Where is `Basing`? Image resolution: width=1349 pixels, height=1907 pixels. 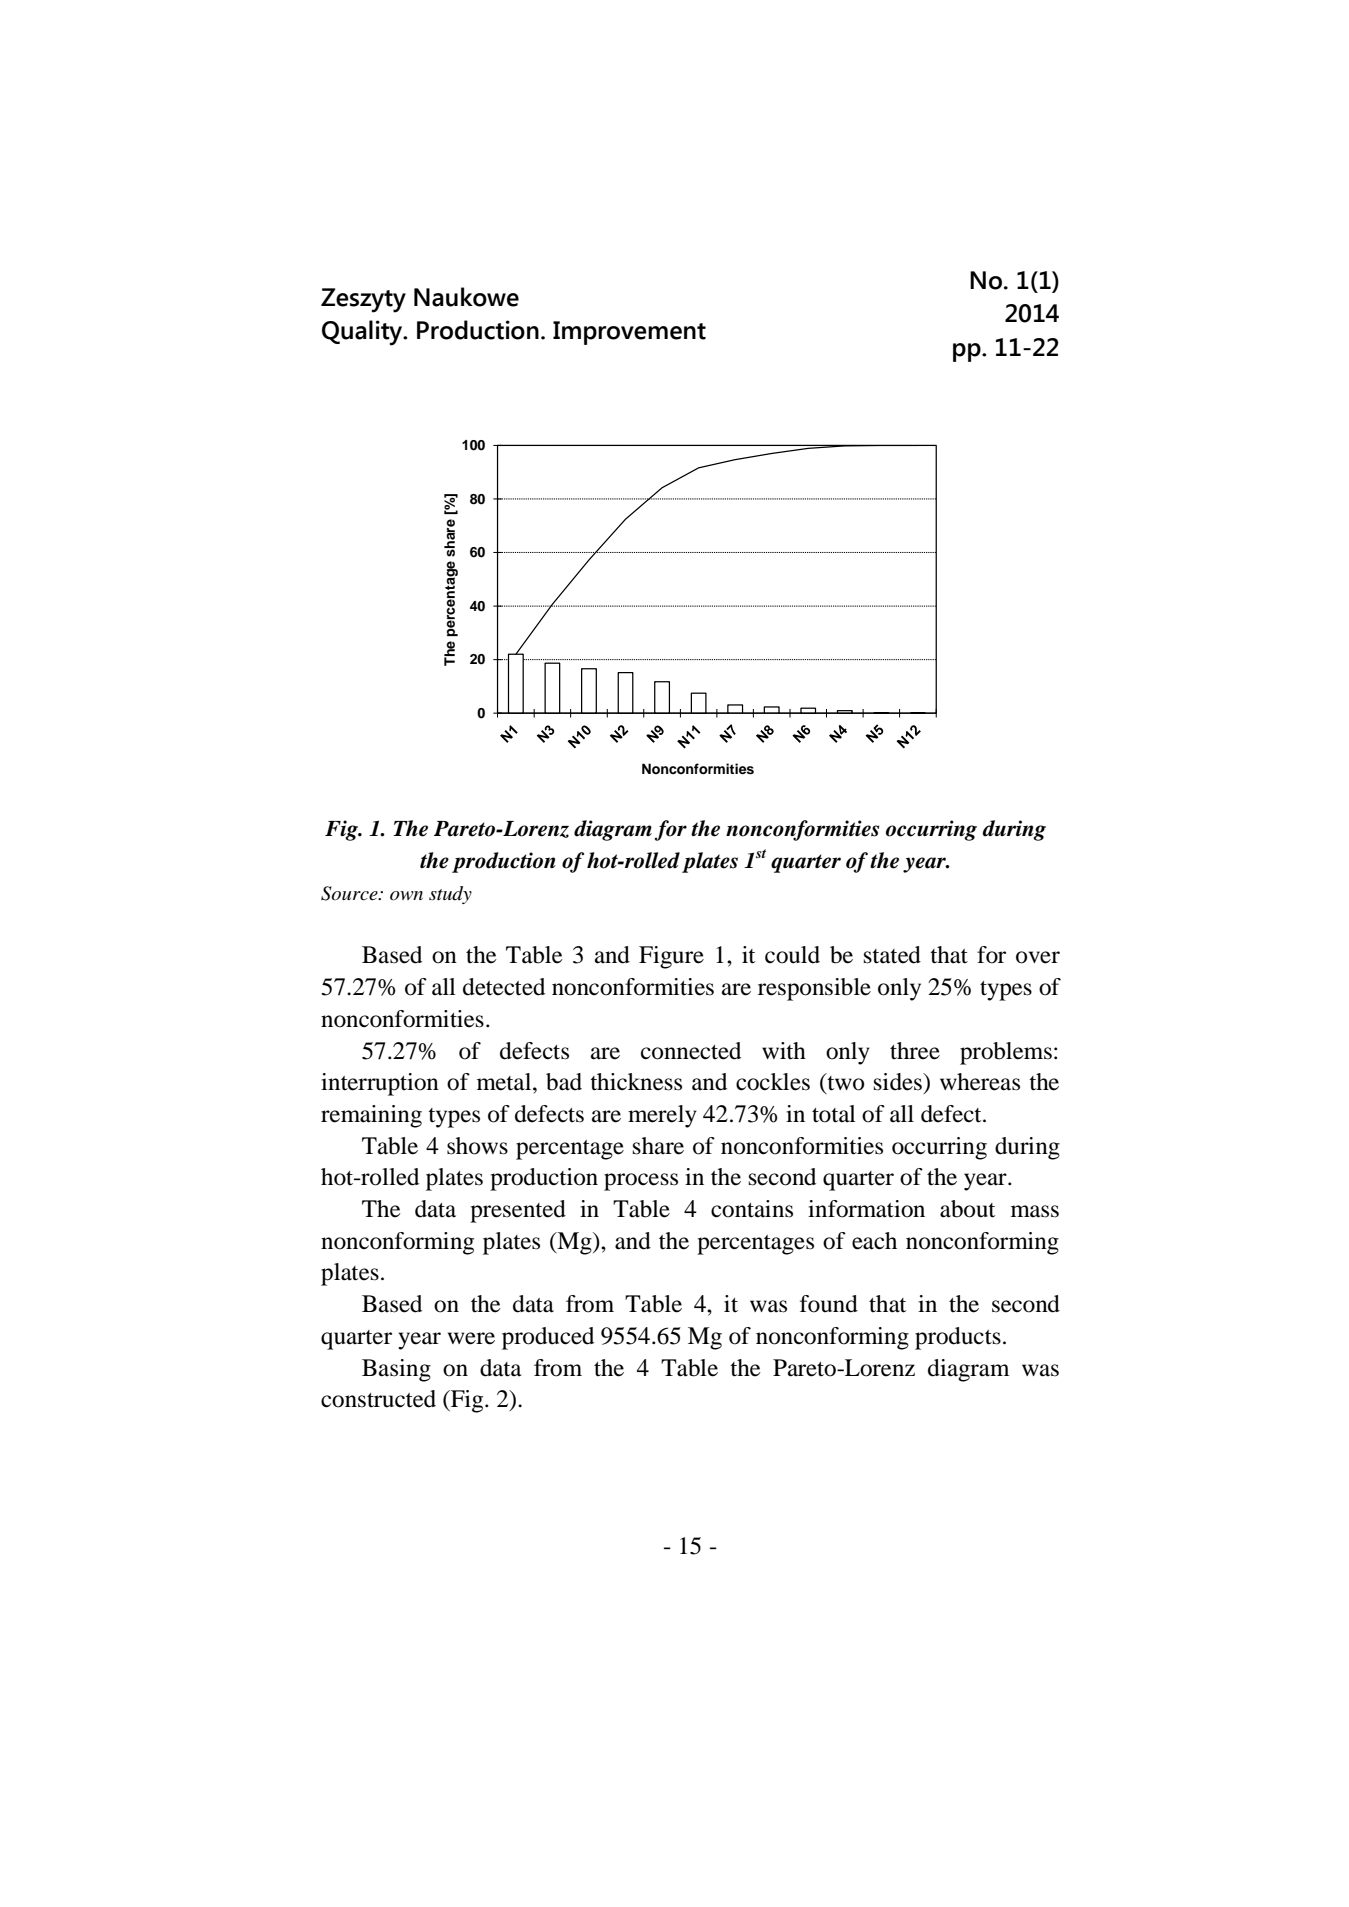
Basing is located at coordinates (396, 1370).
